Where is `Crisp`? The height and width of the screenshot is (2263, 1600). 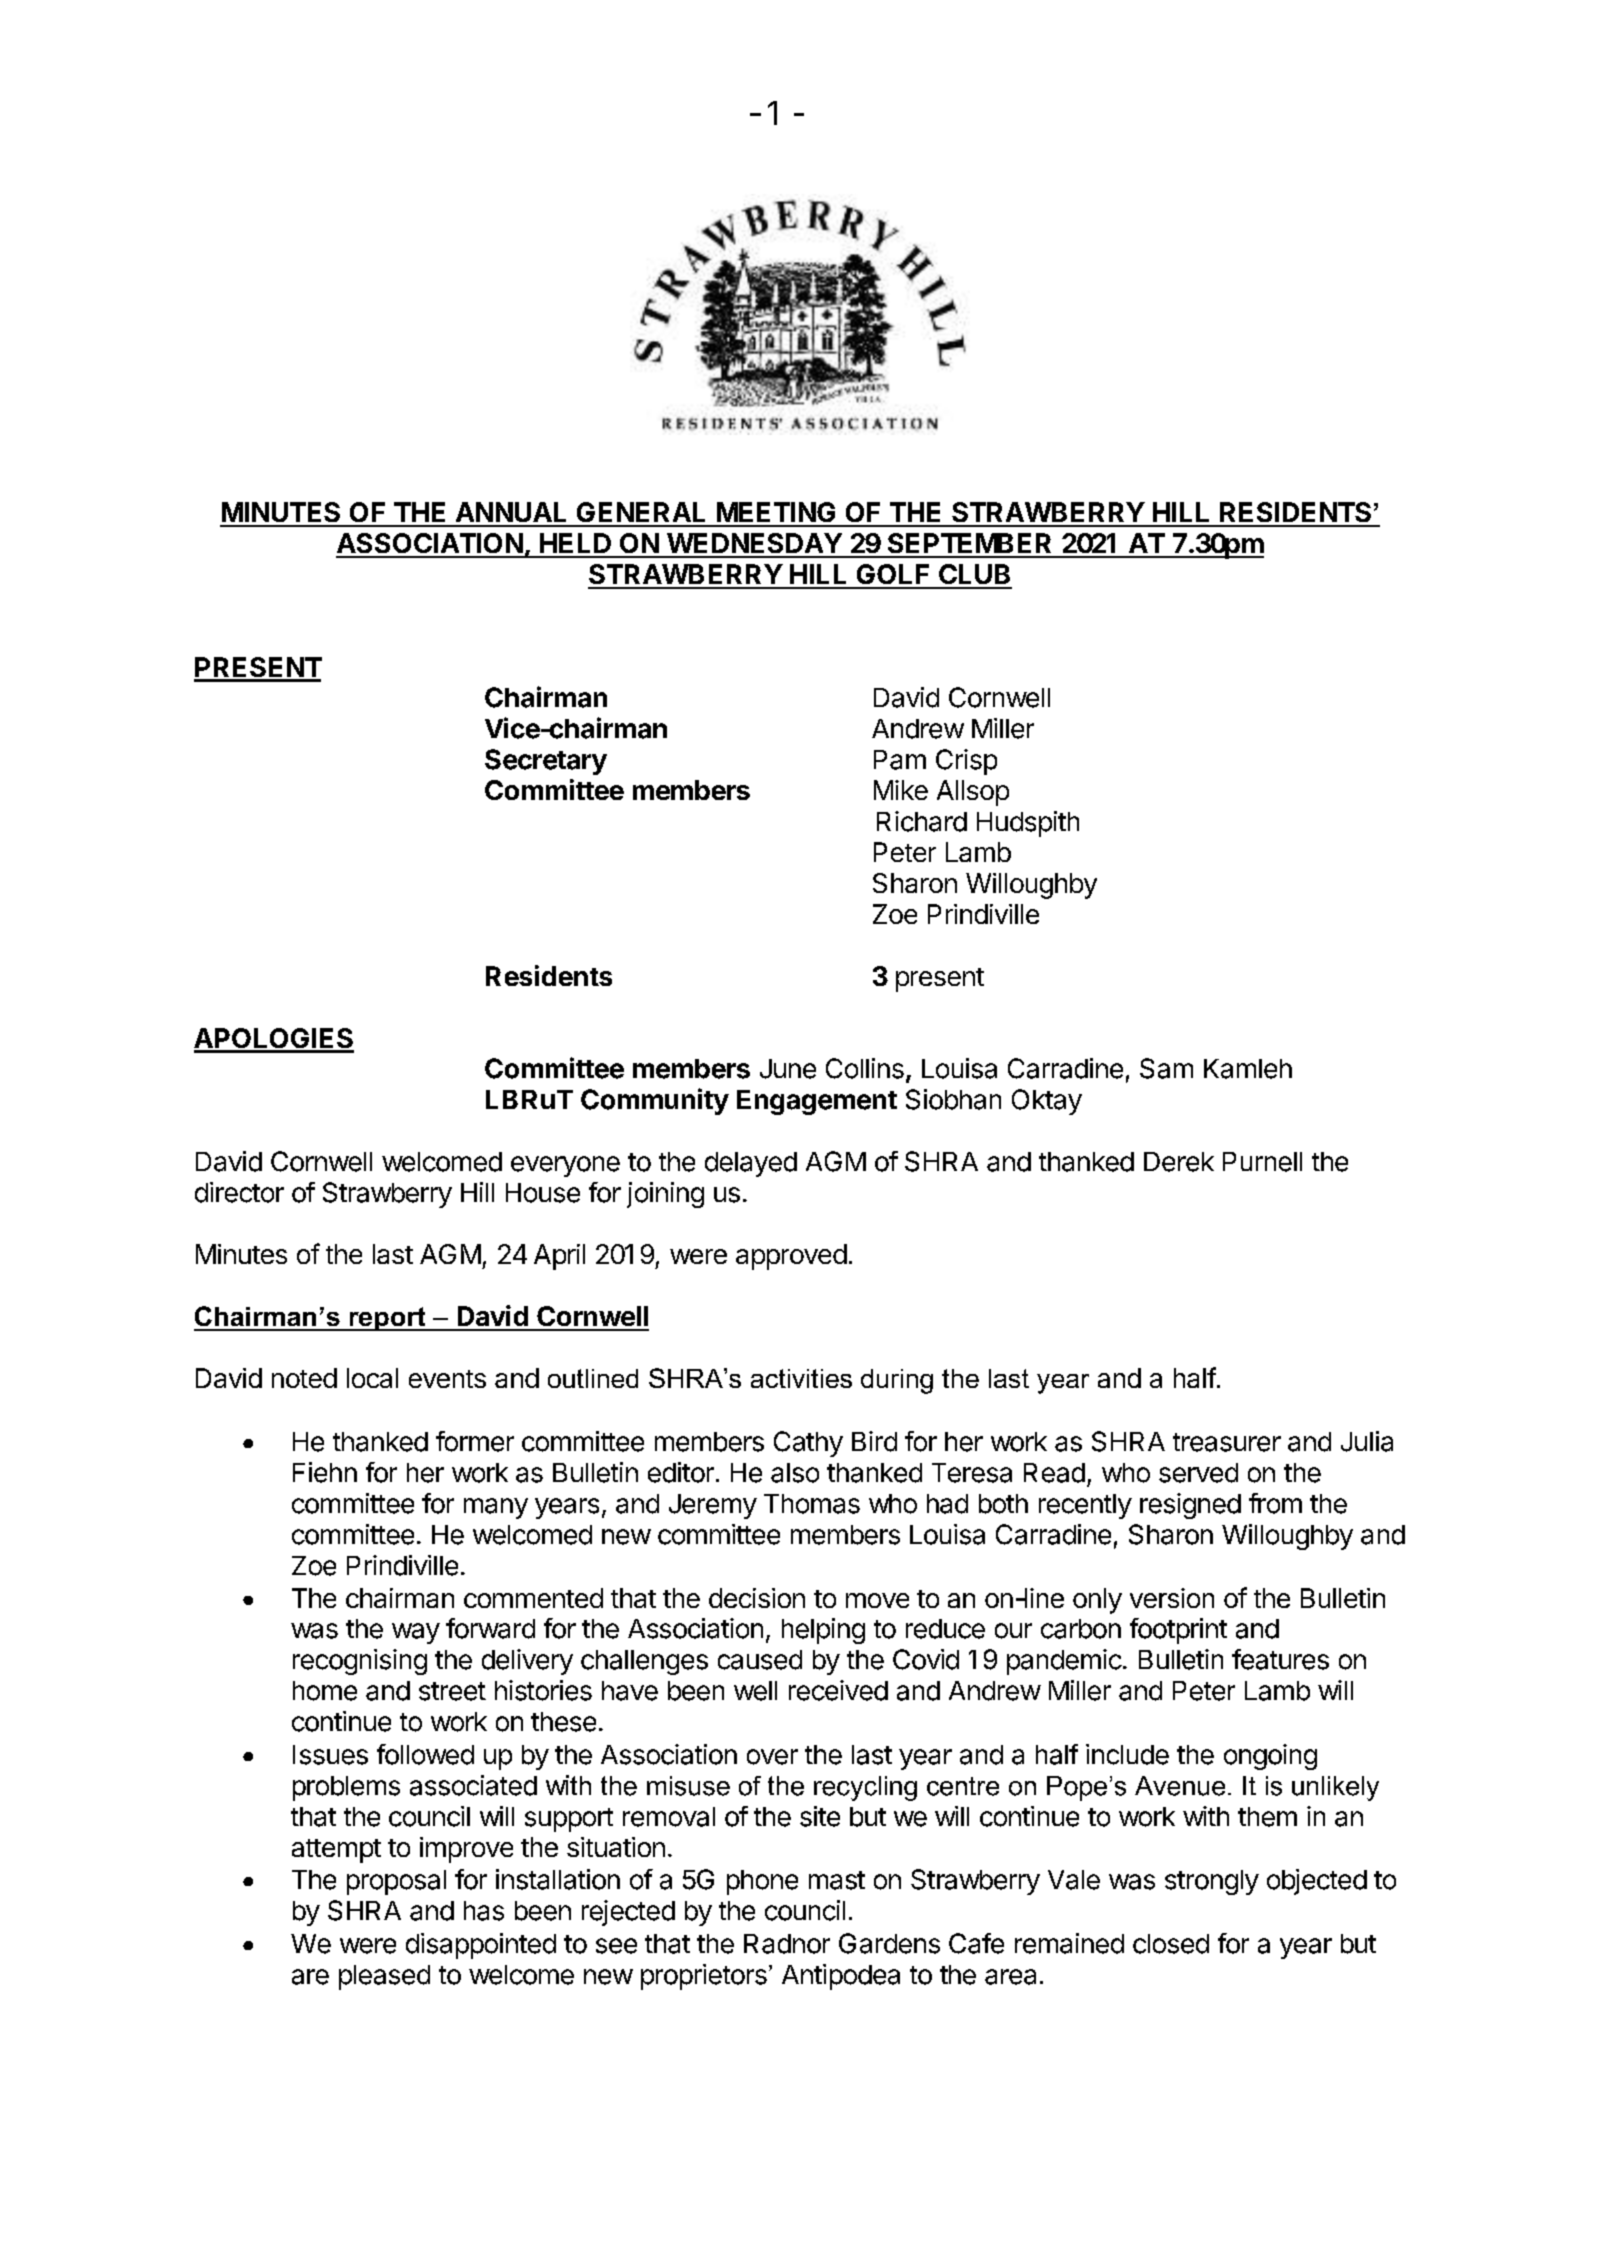 Crisp is located at coordinates (966, 762).
